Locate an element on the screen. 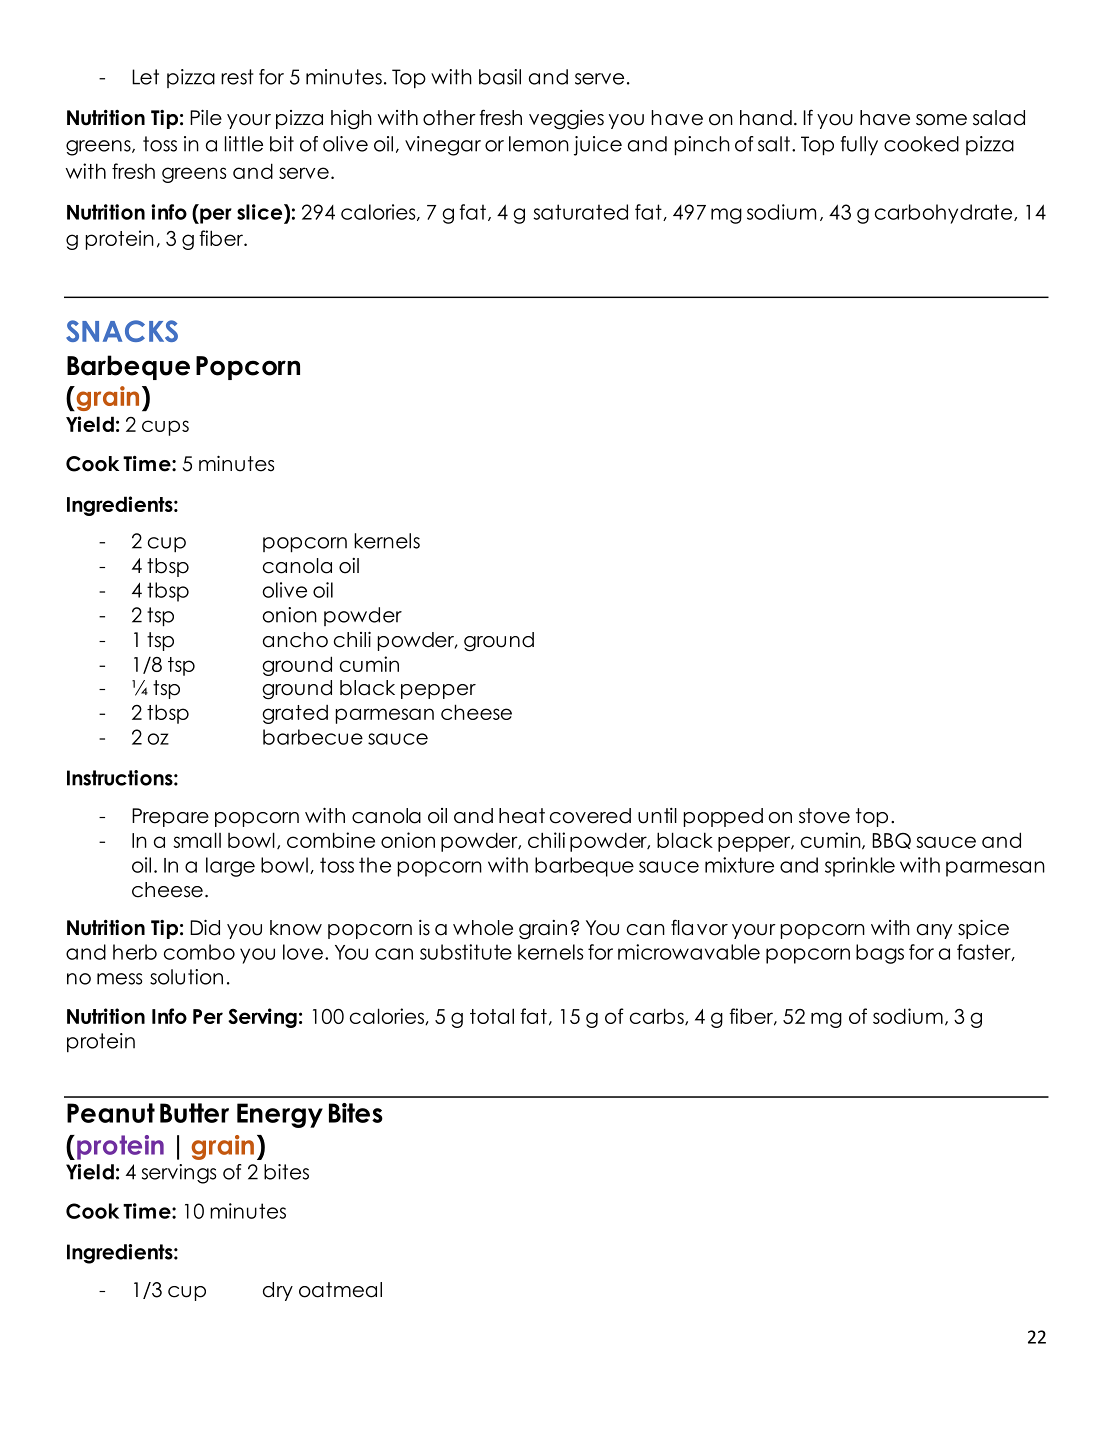  Pile is located at coordinates (206, 117).
